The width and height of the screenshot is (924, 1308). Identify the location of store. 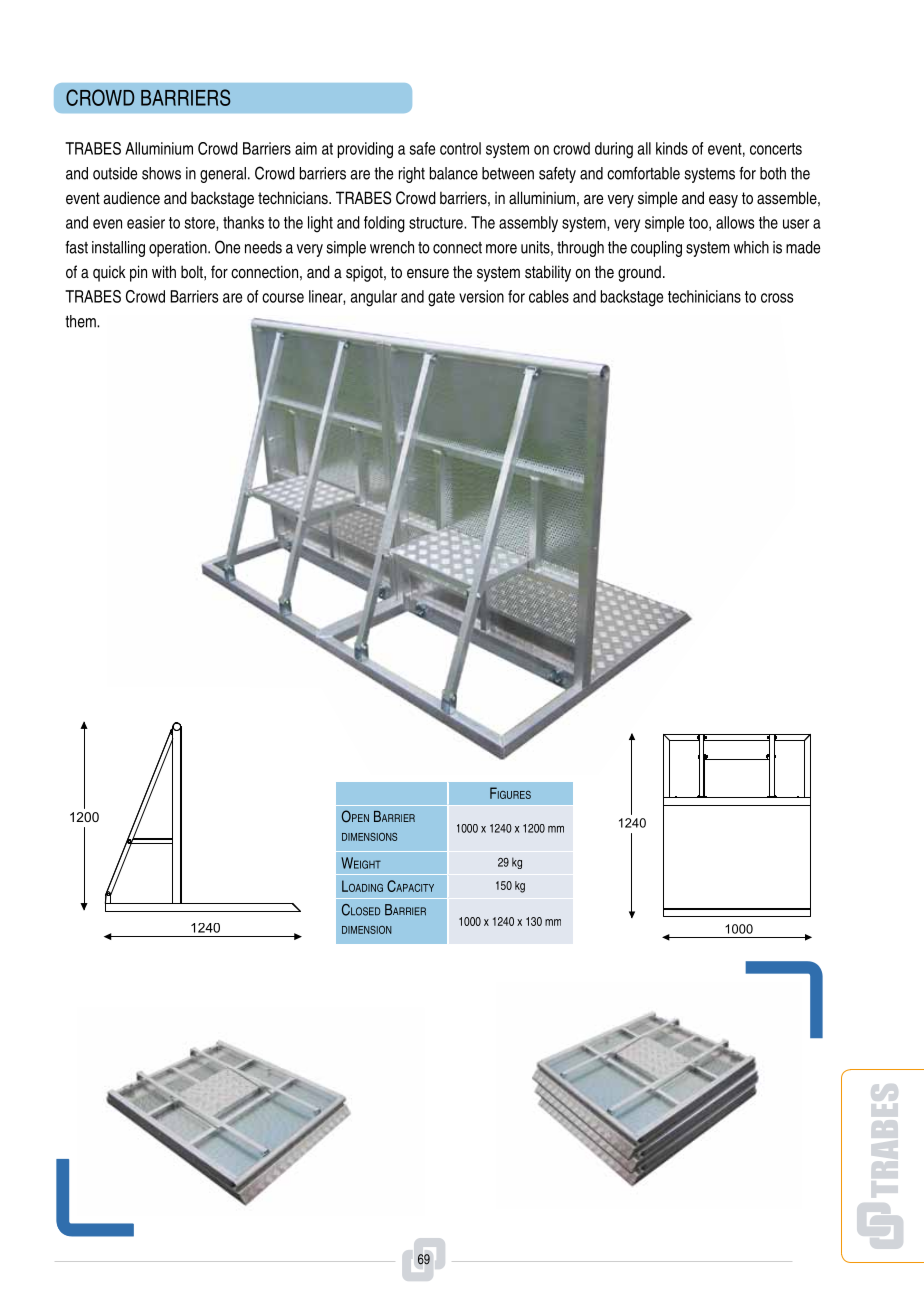
(200, 224).
